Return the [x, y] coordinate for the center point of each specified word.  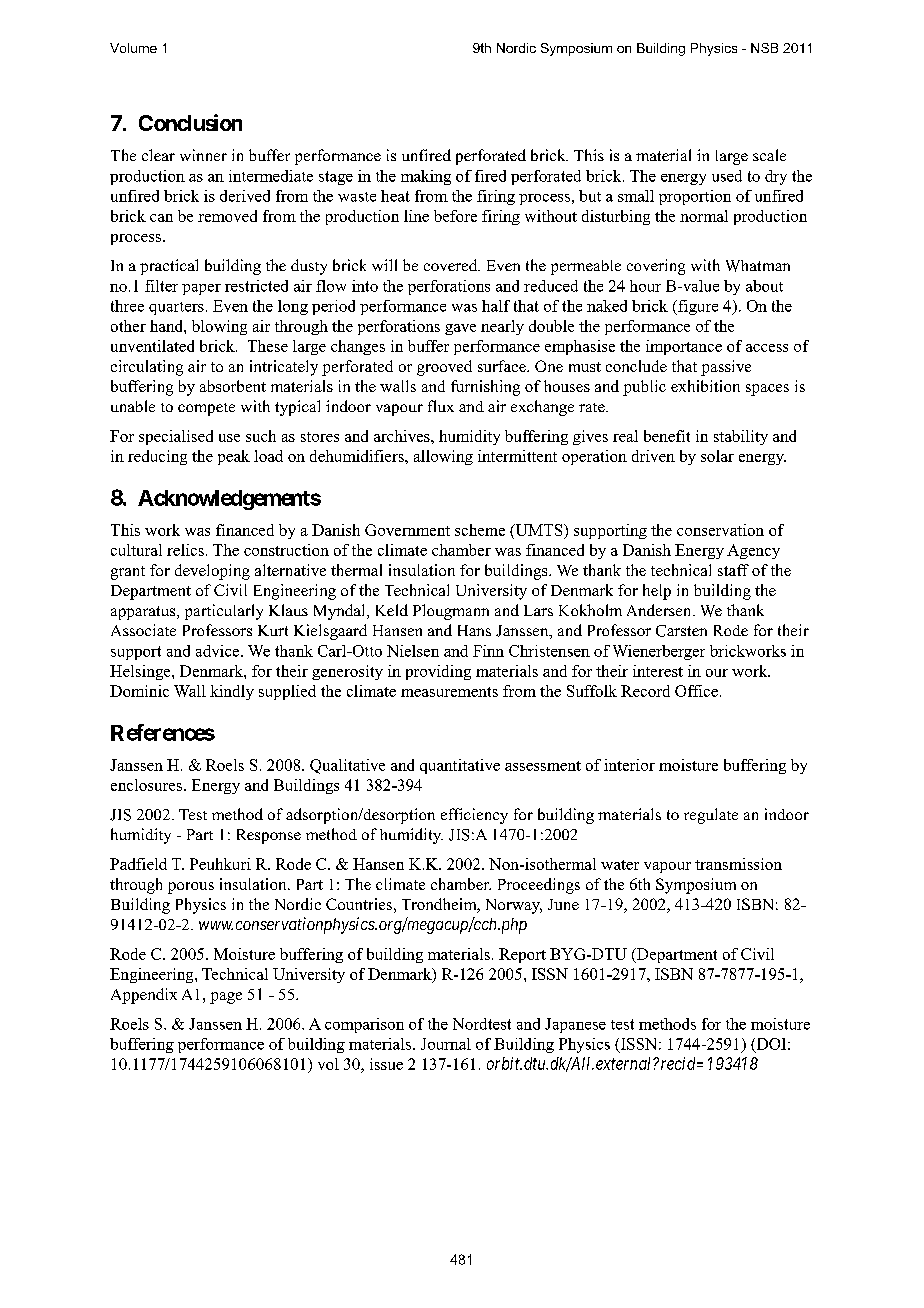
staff [733, 570]
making [426, 177]
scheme [480, 530]
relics [185, 550]
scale [769, 155]
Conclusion [190, 122]
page [226, 998]
